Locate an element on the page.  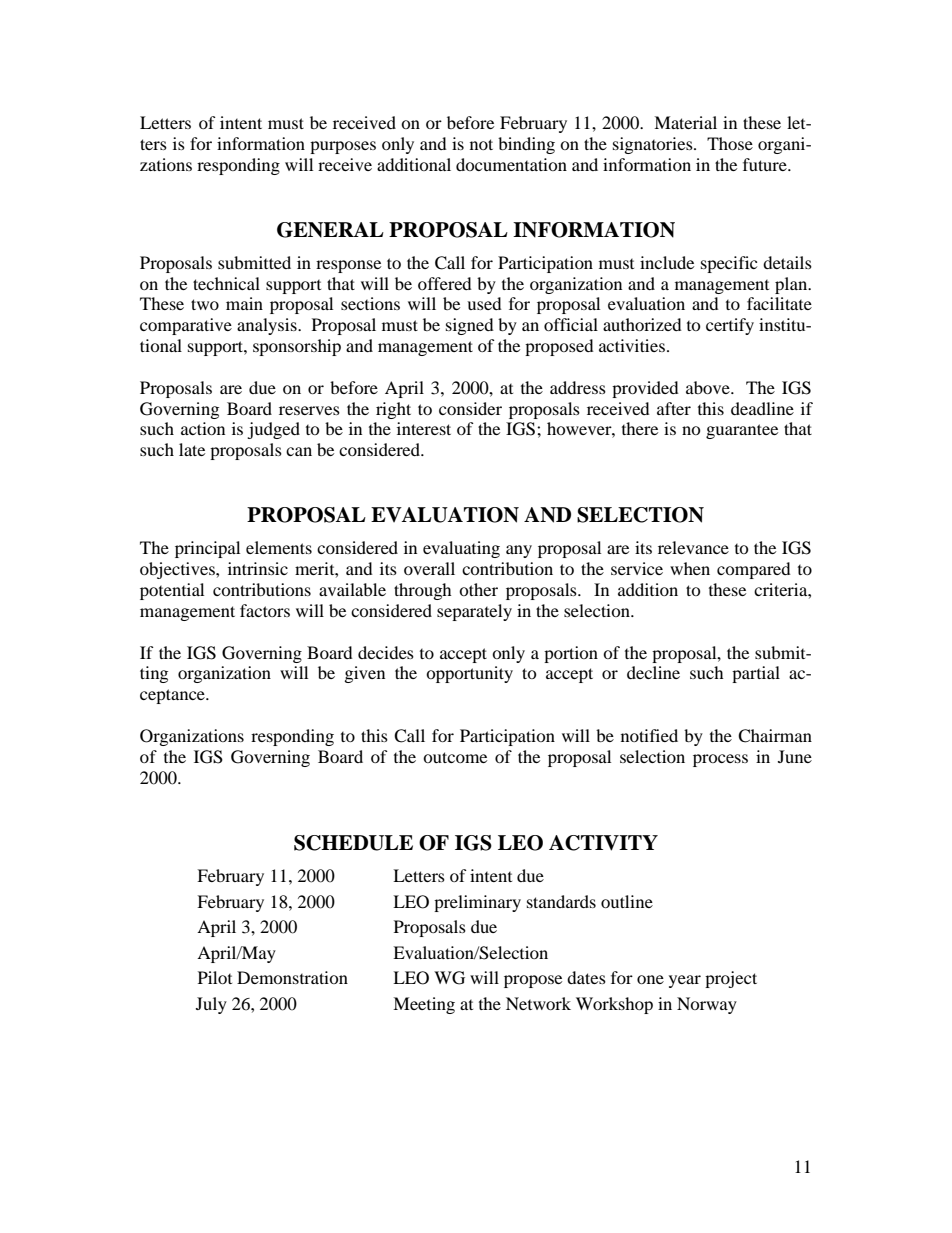
certify is located at coordinates (730, 326).
